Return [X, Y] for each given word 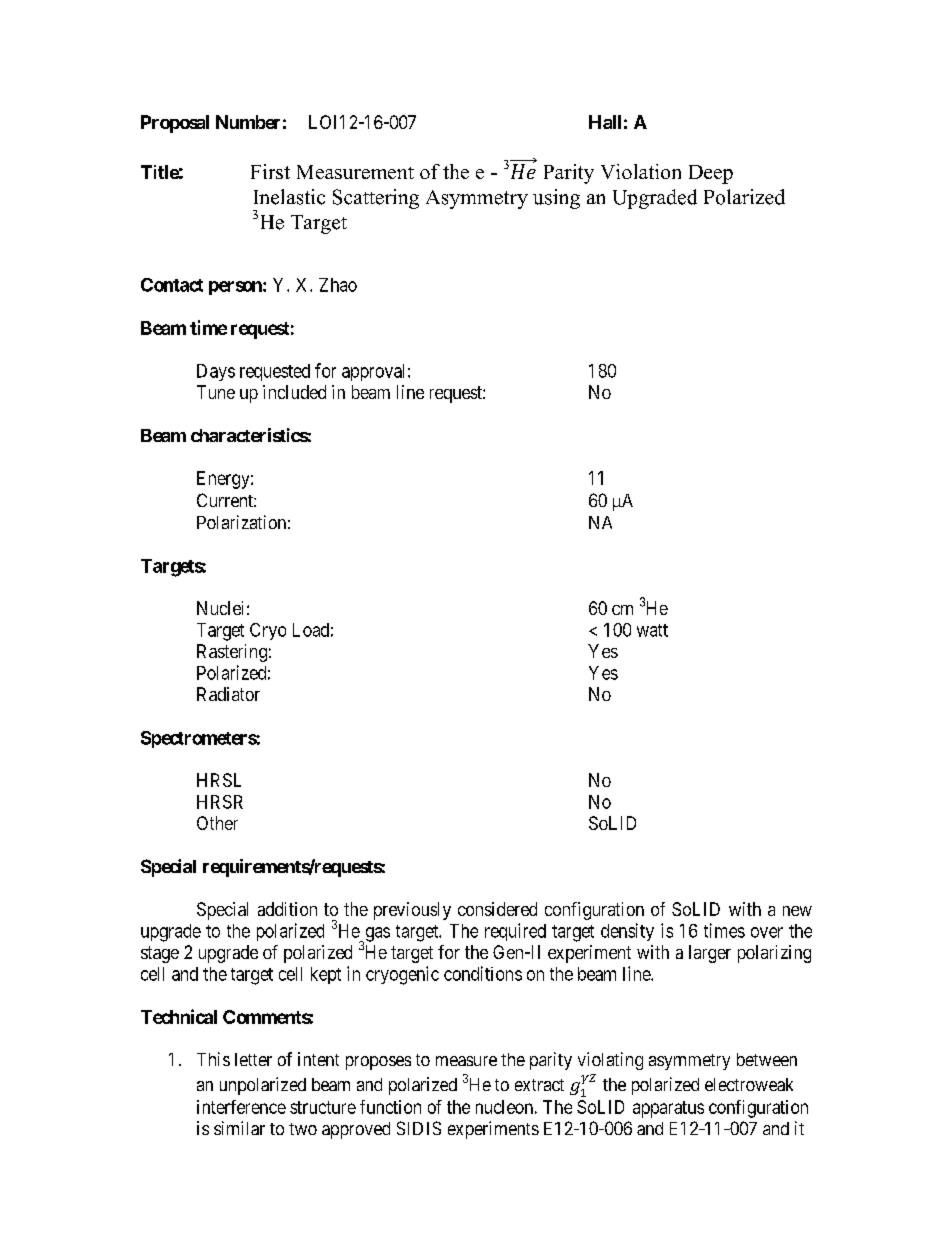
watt [652, 630]
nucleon [504, 1107]
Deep [711, 174]
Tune [216, 392]
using [556, 199]
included [294, 392]
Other [217, 823]
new [797, 911]
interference [241, 1107]
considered [497, 909]
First [270, 171]
